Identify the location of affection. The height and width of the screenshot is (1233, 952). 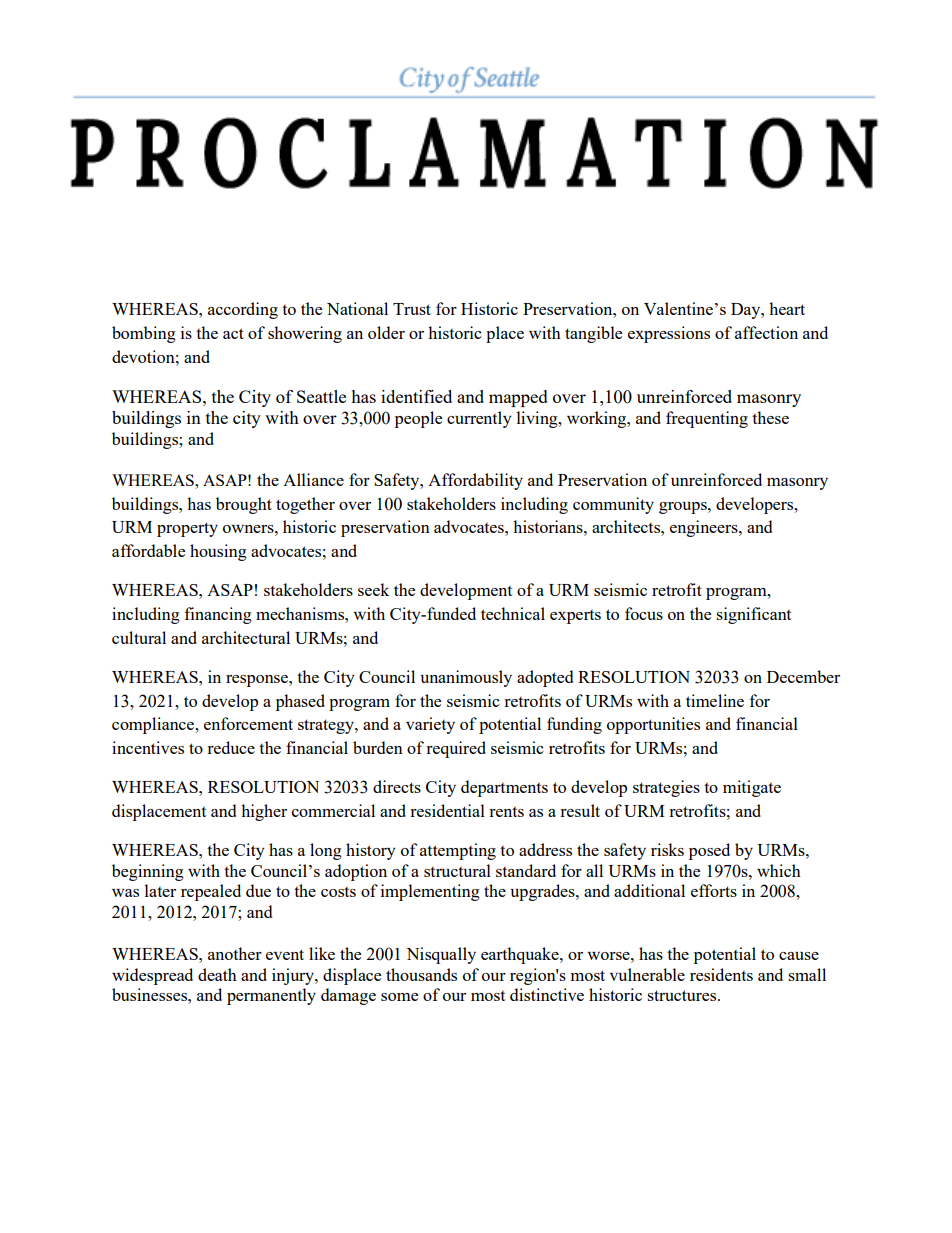
(766, 332).
